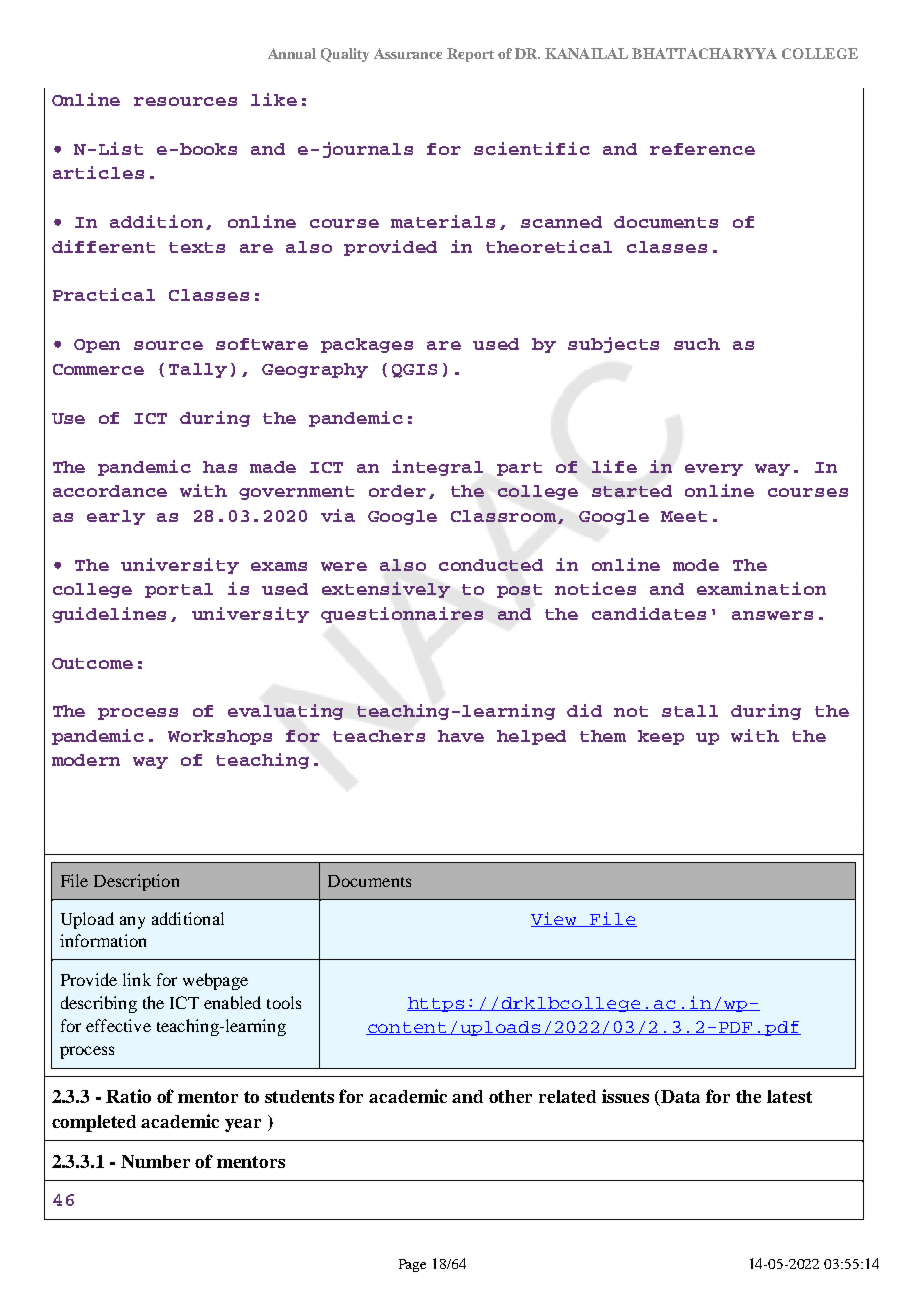 The width and height of the screenshot is (924, 1308). I want to click on Report, so click(470, 55).
